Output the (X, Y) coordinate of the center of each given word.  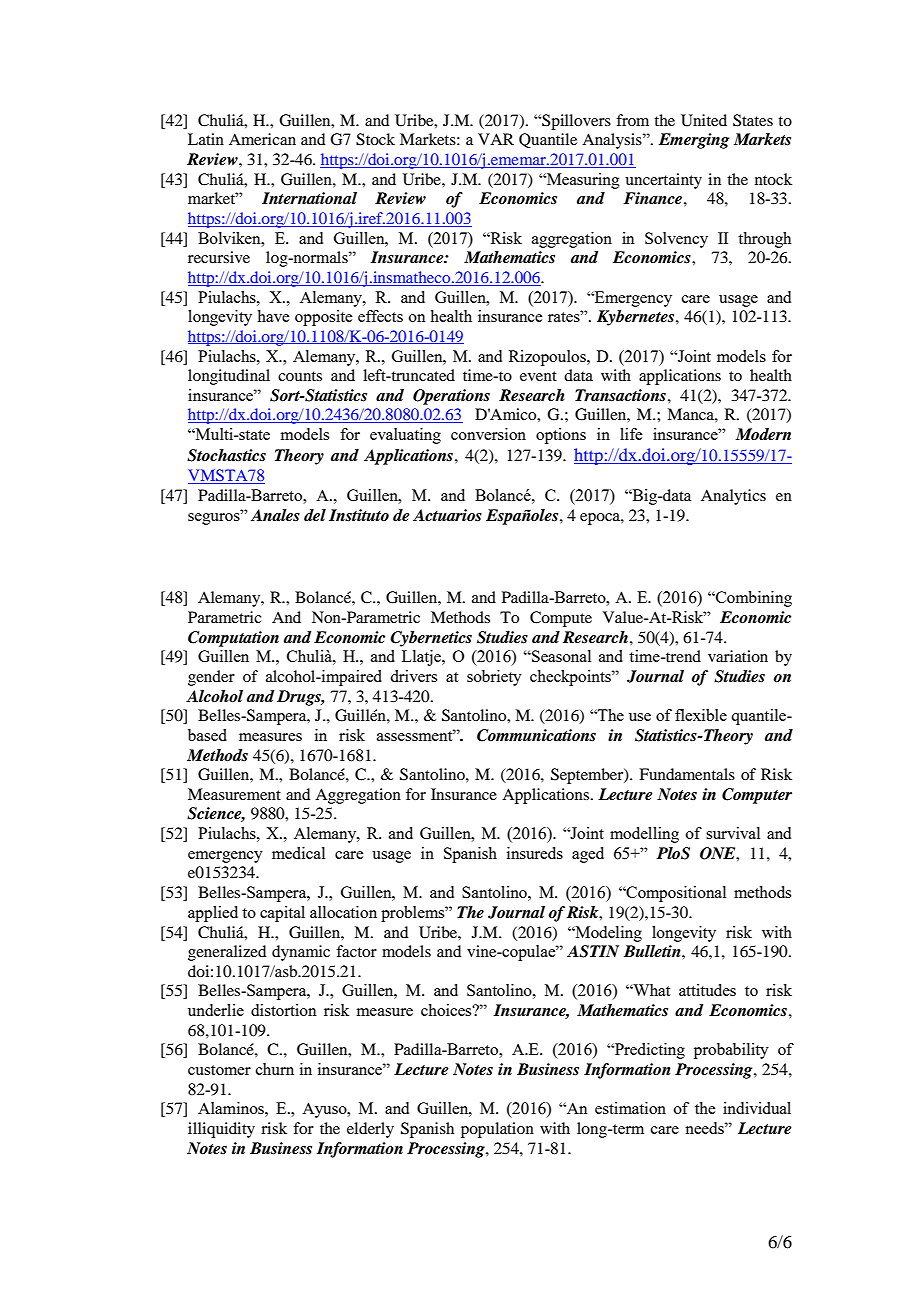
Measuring (582, 181)
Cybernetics (431, 639)
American (262, 139)
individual (757, 1108)
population (497, 1130)
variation (738, 656)
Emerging (694, 141)
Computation (233, 639)
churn (275, 1069)
